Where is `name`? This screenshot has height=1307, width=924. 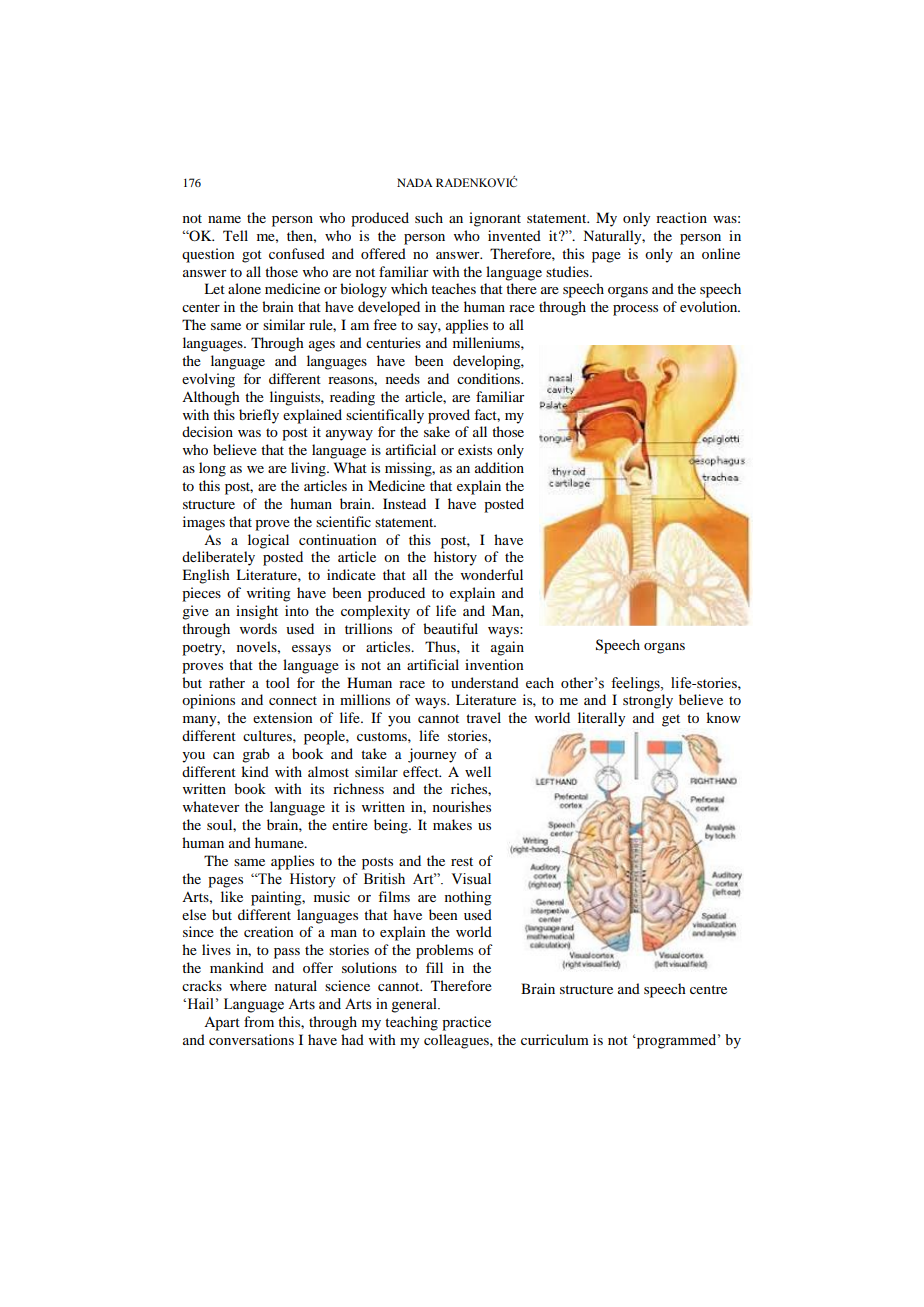 name is located at coordinates (224, 219).
